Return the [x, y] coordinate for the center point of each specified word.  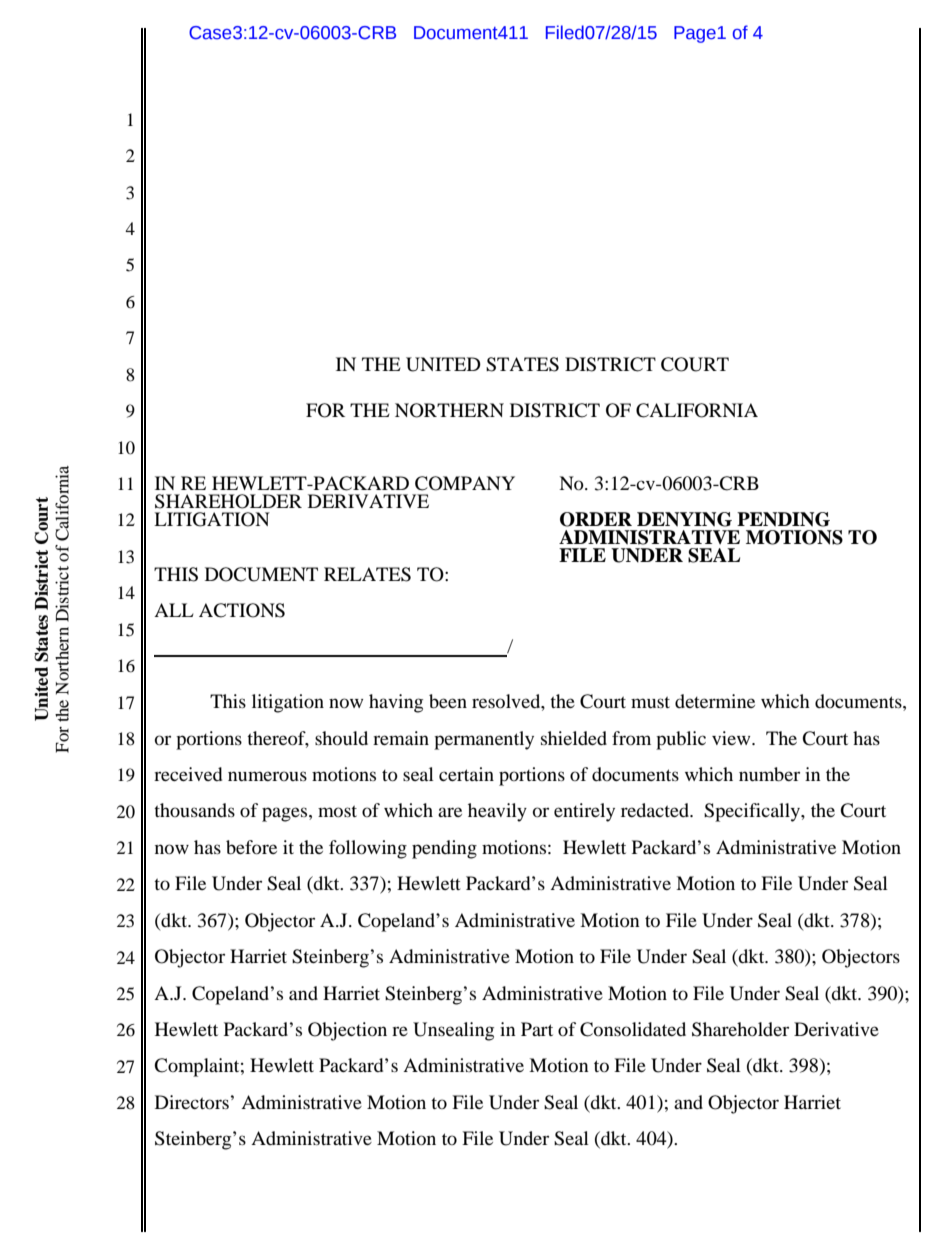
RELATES [367, 574]
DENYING [684, 519]
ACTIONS [242, 610]
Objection [347, 1031]
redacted [656, 810]
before [251, 847]
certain [466, 774]
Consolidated [633, 1029]
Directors [192, 1102]
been [448, 701]
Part [537, 1029]
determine [715, 701]
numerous [267, 776]
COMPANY [465, 483]
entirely [584, 812]
